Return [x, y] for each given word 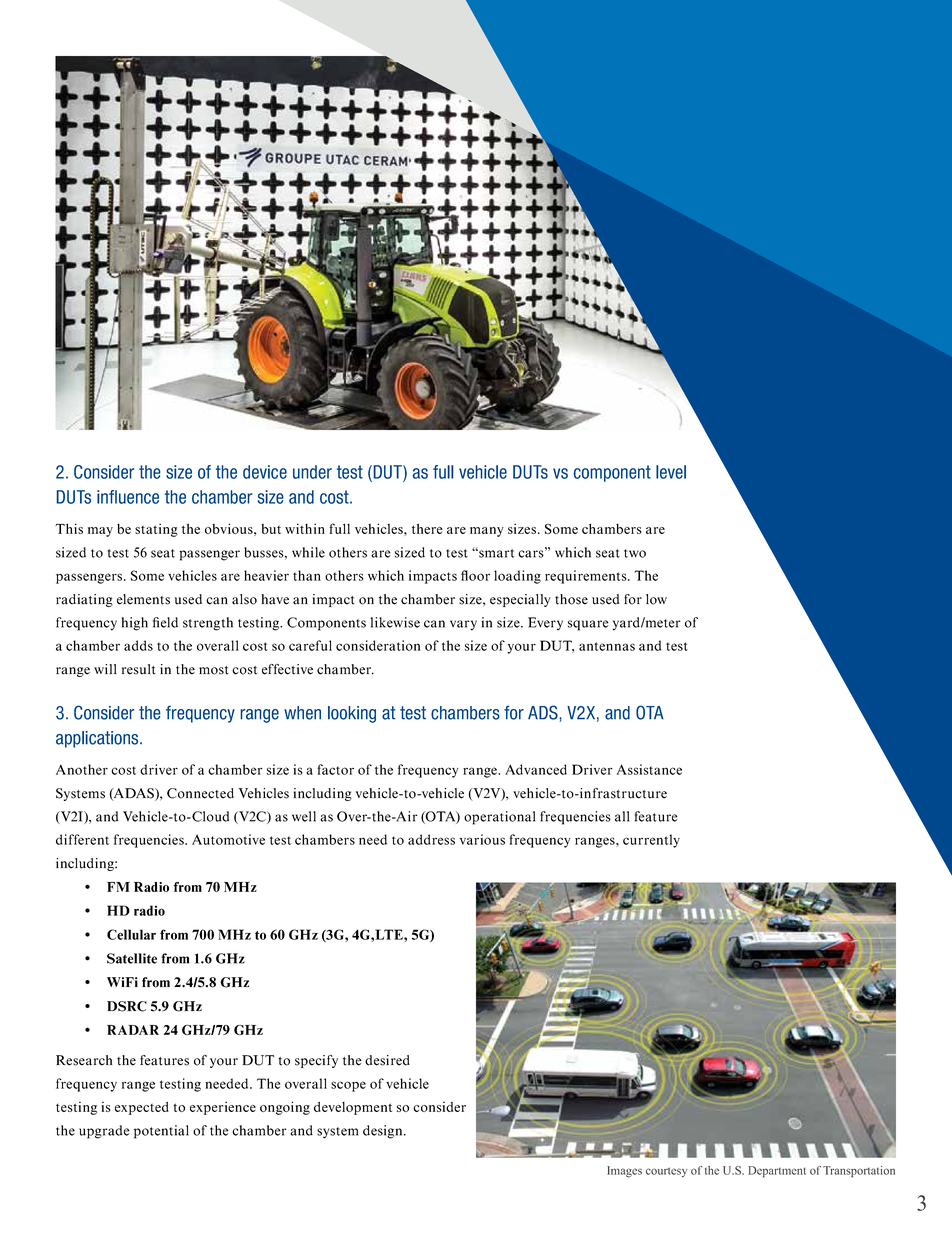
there [427, 529]
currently [651, 841]
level [671, 472]
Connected [200, 793]
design [384, 1132]
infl [107, 497]
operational [499, 818]
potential [161, 1132]
